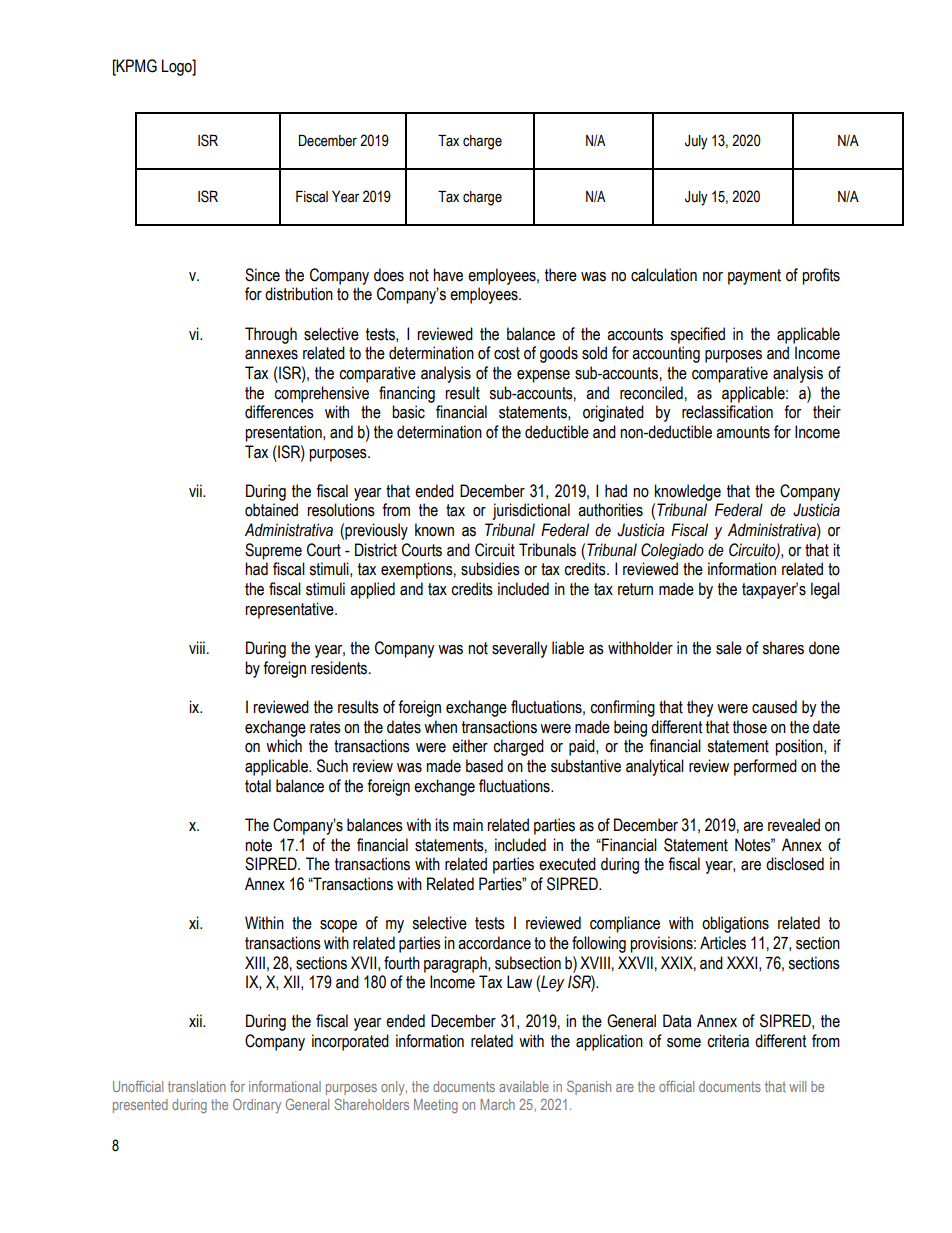 The width and height of the image is (952, 1233). Describe the element at coordinates (531, 511) in the image. I see `jurisdictional` at that location.
